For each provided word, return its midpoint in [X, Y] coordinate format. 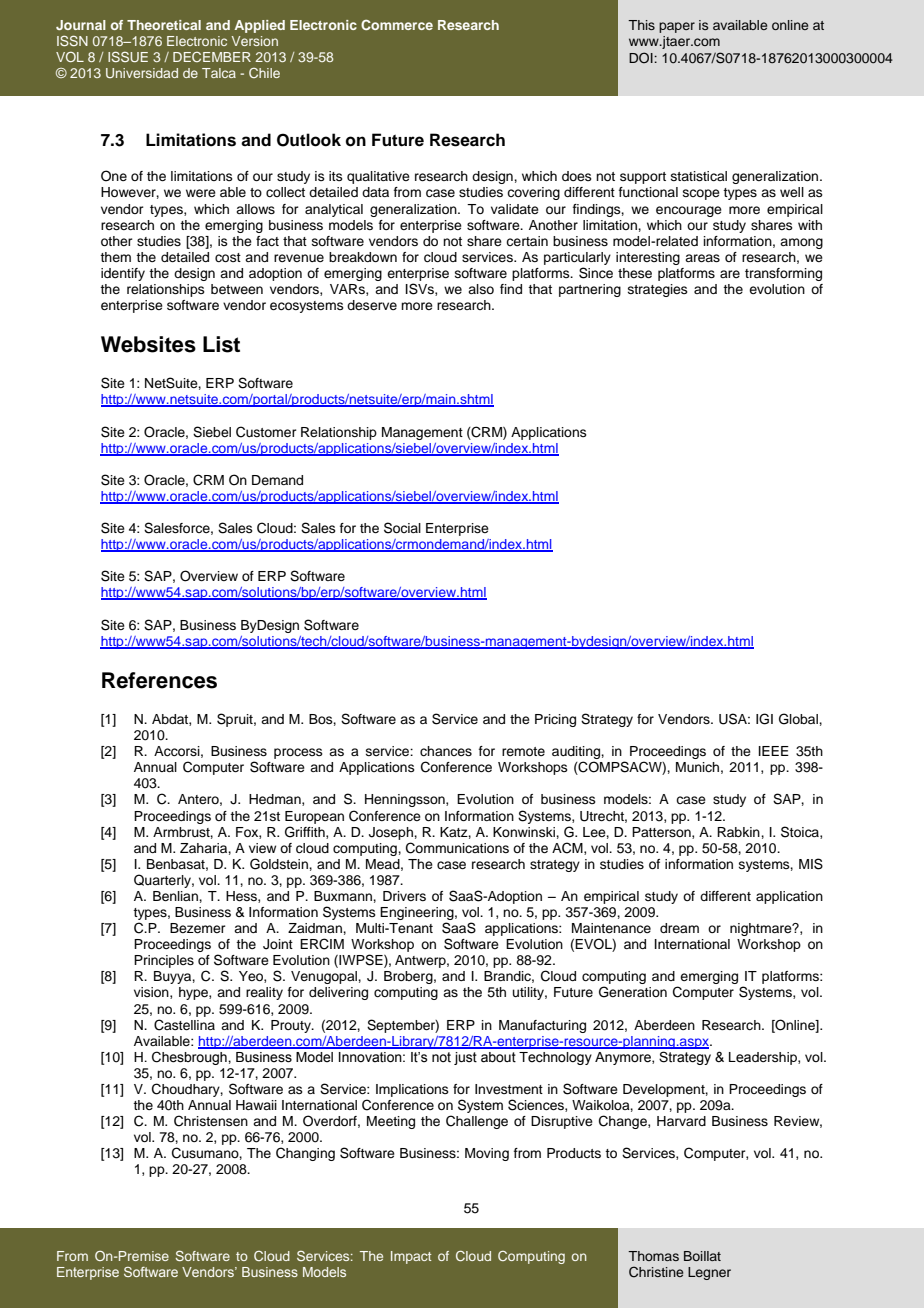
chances [446, 751]
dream [679, 928]
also [481, 289]
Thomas [653, 1256]
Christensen [211, 1121]
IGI [764, 719]
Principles [164, 961]
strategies [658, 290]
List [221, 344]
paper [677, 27]
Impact [411, 1257]
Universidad [142, 73]
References [159, 680]
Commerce [397, 25]
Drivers [404, 896]
